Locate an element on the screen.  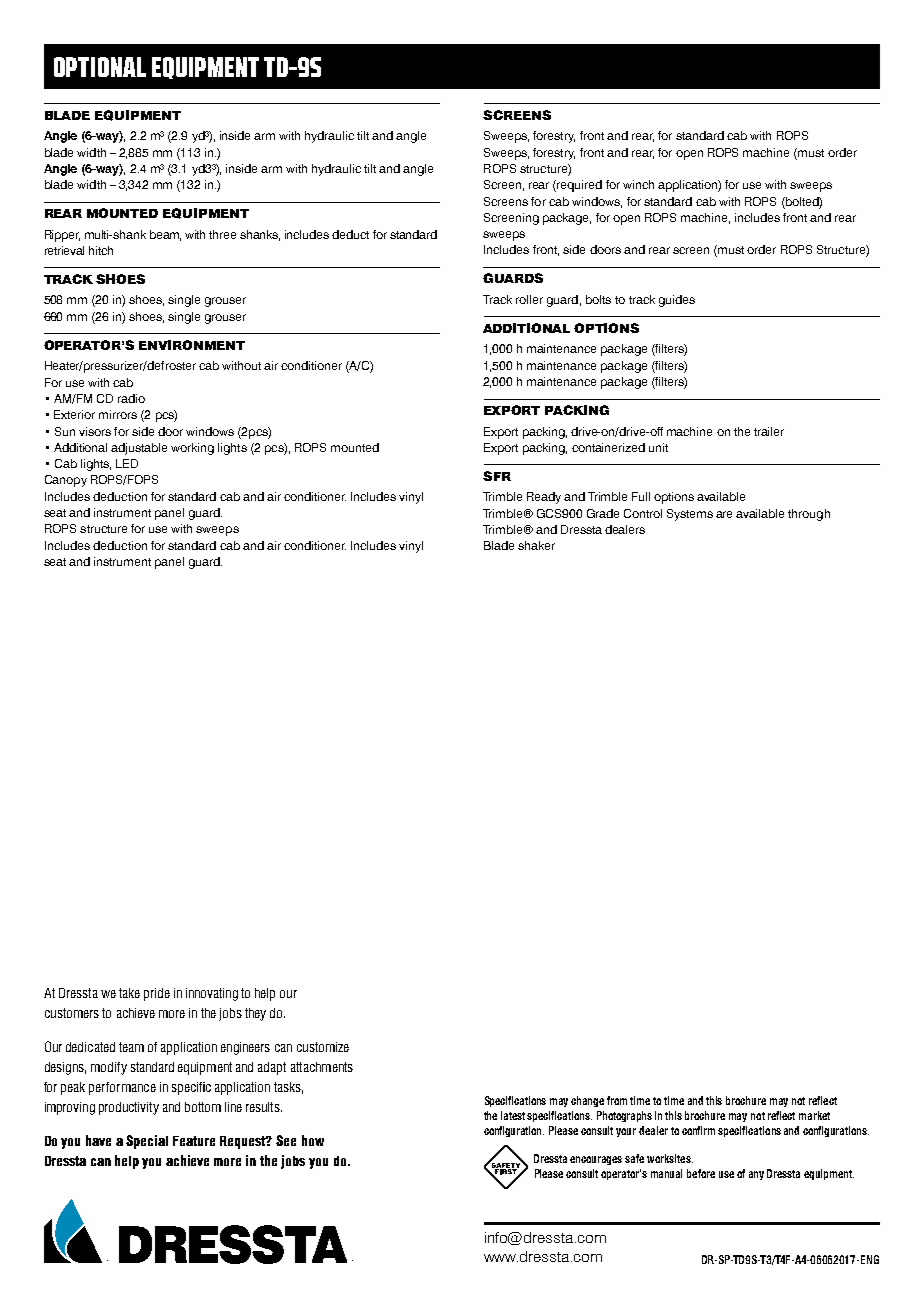
shaker is located at coordinates (536, 545).
